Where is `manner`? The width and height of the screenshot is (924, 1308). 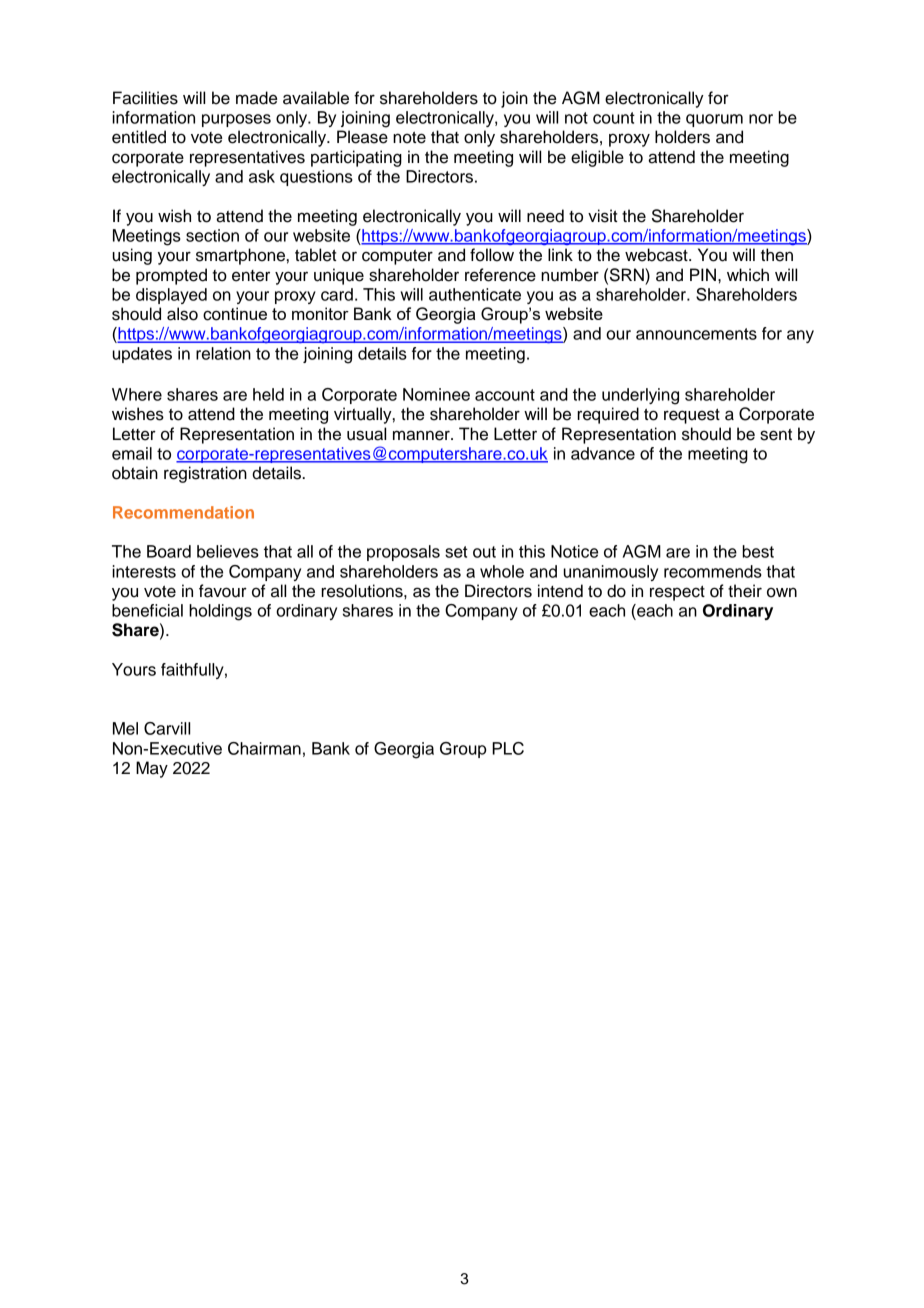 manner is located at coordinates (422, 435).
